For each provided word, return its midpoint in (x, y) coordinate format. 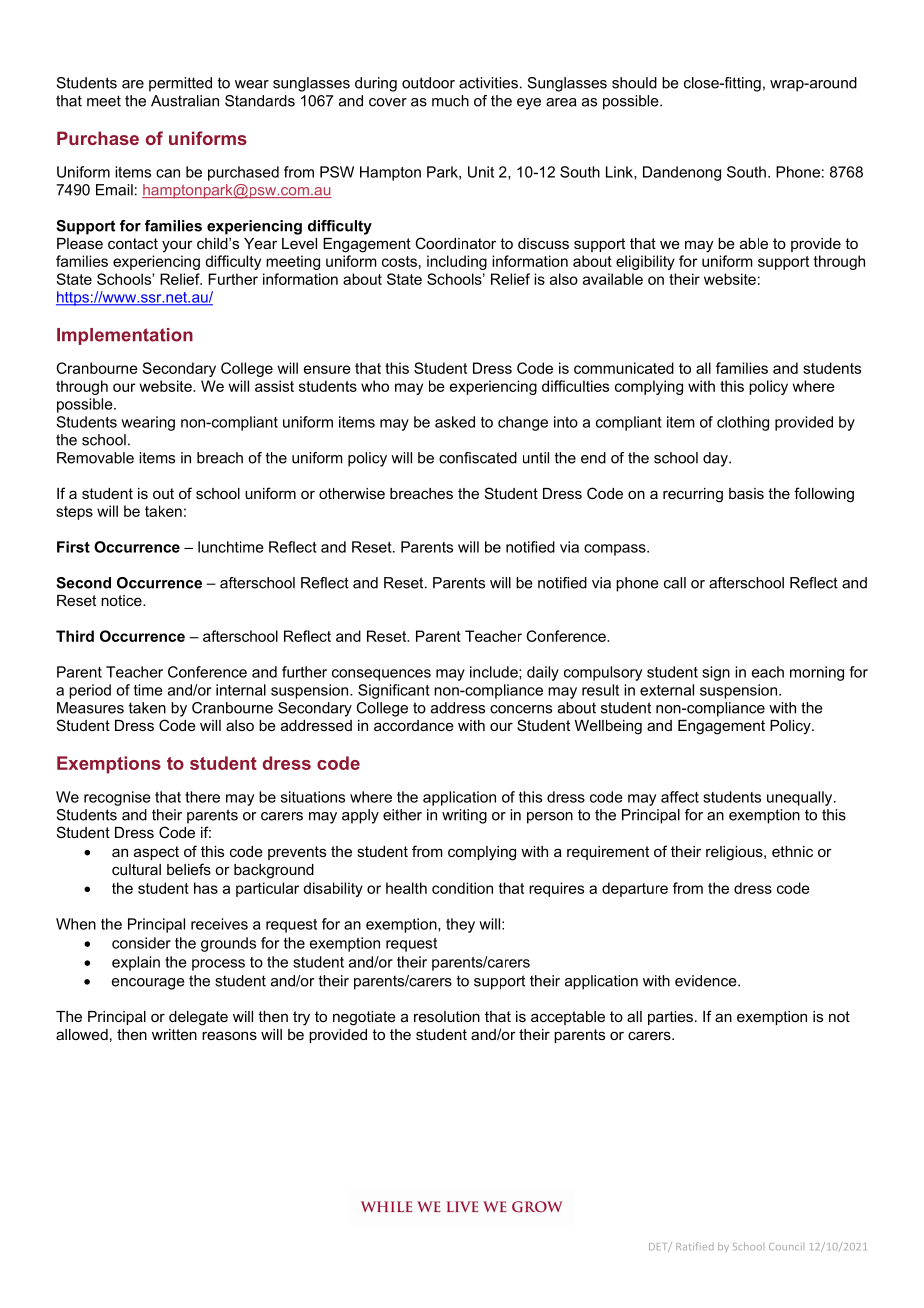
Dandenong (682, 173)
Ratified (695, 1246)
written (174, 1034)
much (450, 101)
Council (785, 1246)
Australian (185, 101)
